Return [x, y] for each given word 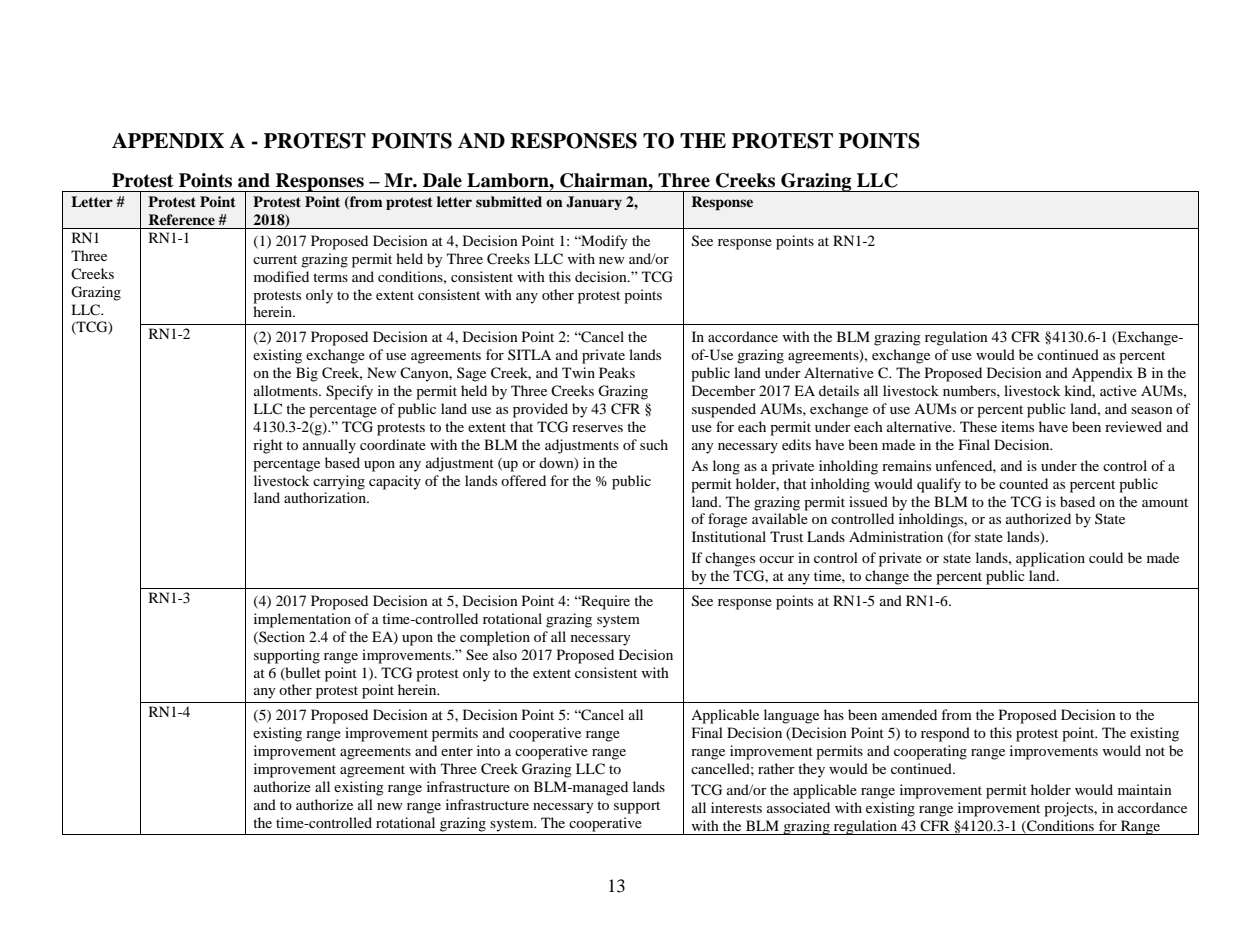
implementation [302, 620]
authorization [326, 497]
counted [1023, 483]
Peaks [617, 372]
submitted [509, 201]
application [1050, 559]
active [1118, 390]
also [505, 654]
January [594, 203]
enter [457, 751]
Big [307, 374]
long [726, 467]
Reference [181, 219]
